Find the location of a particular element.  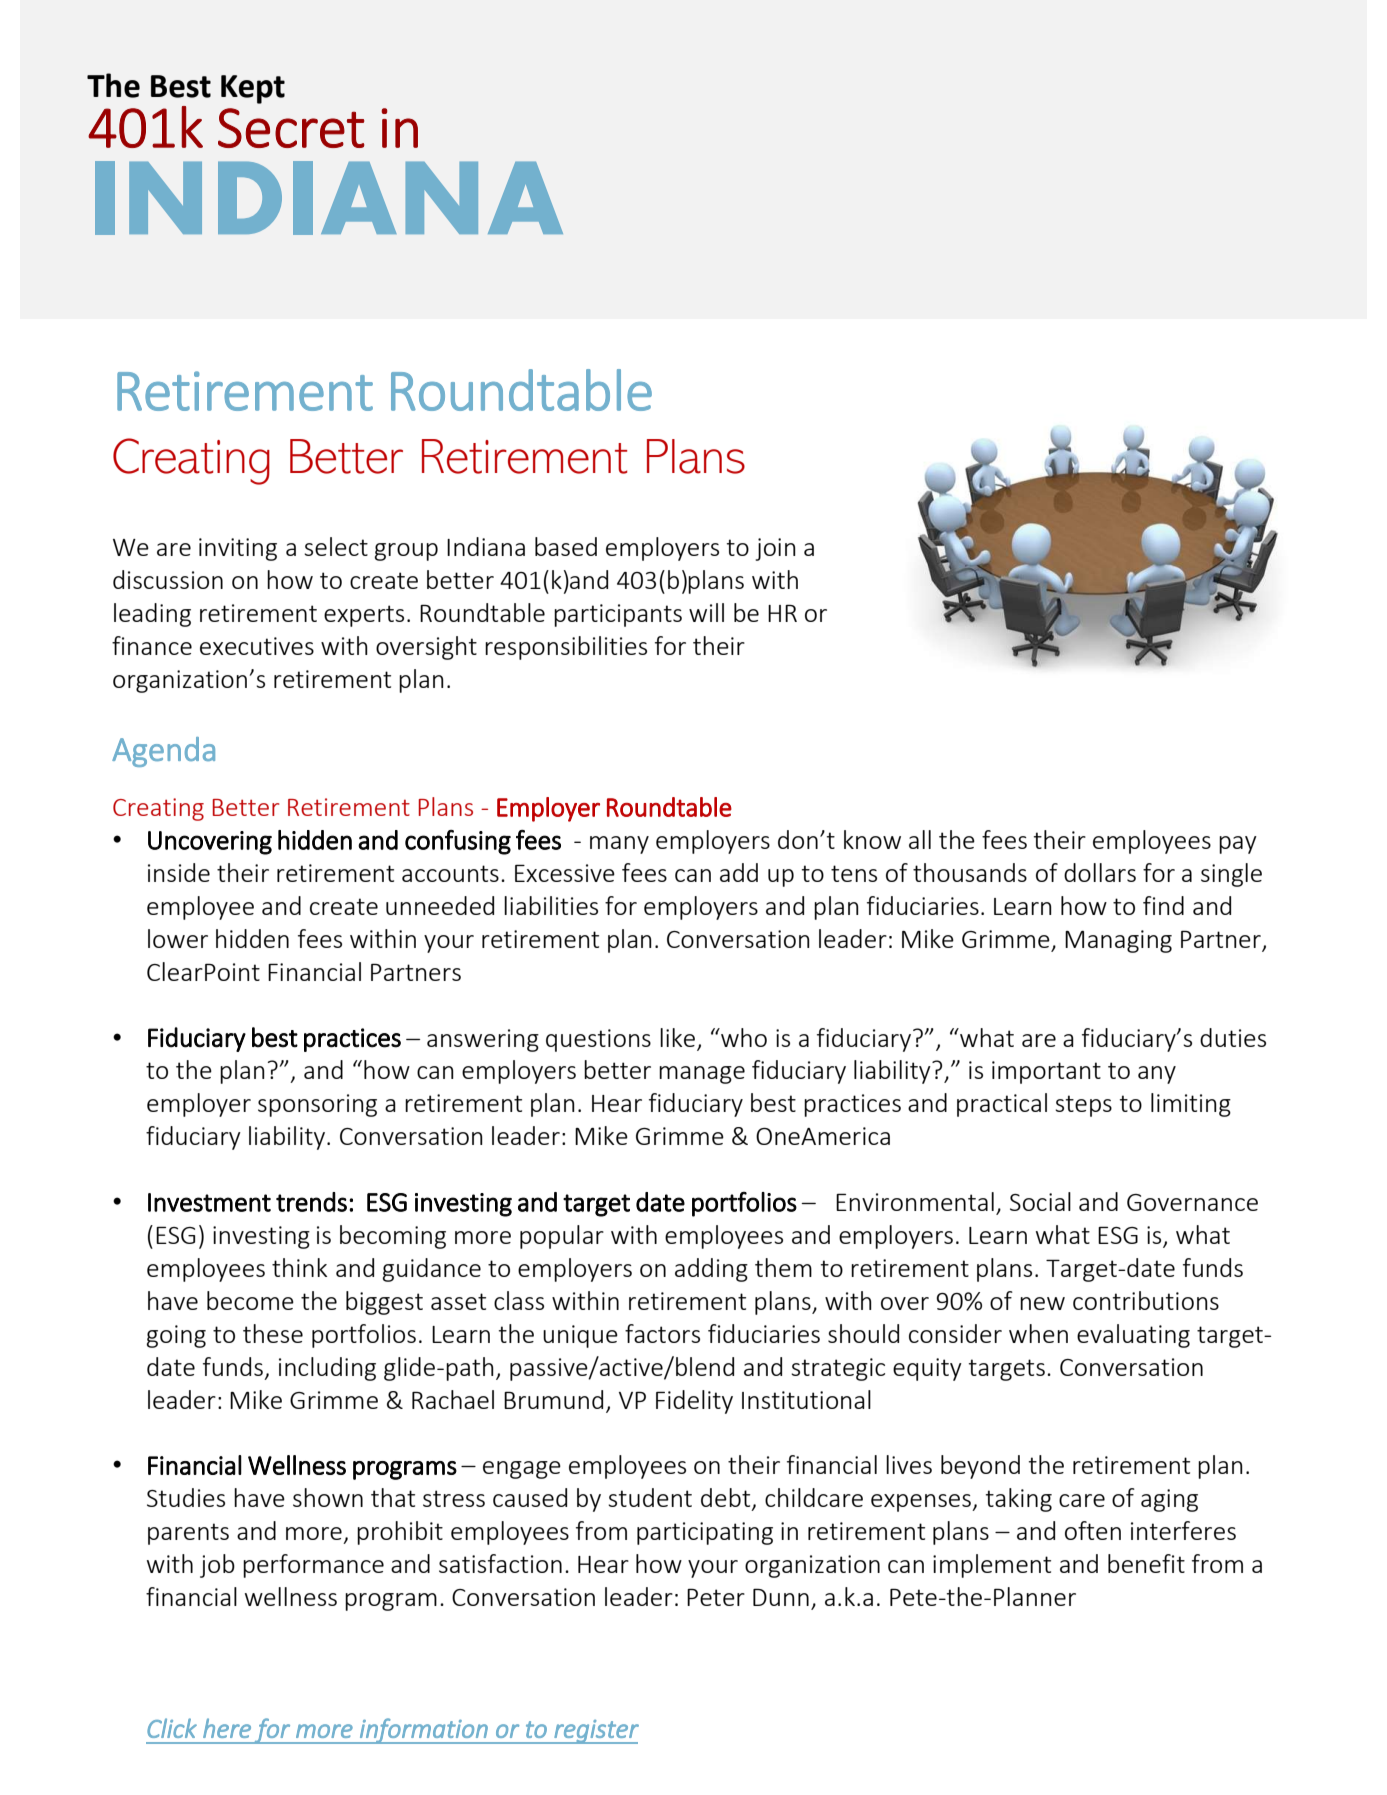

dollars is located at coordinates (1100, 872).
